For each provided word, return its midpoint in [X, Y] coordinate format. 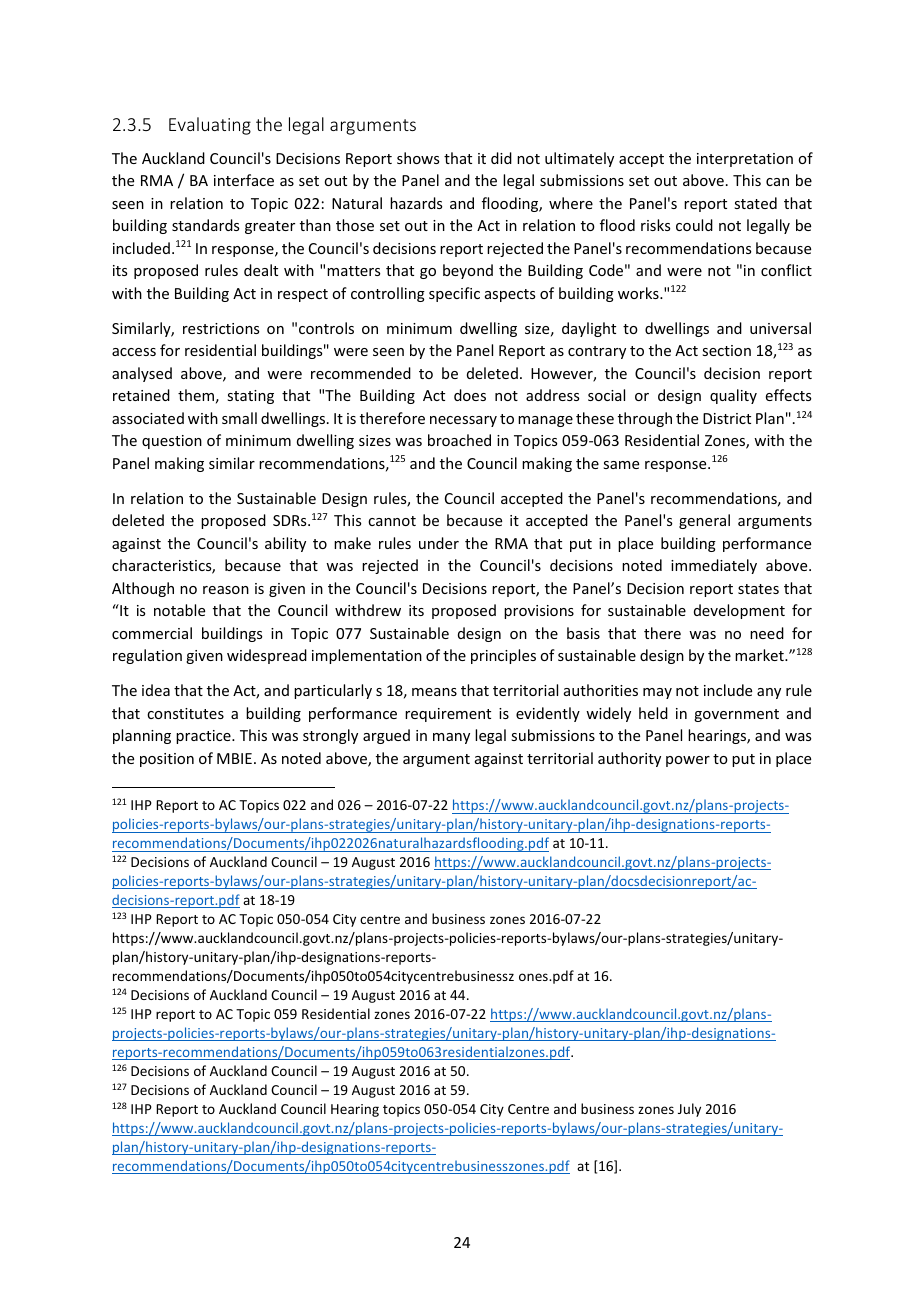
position [167, 760]
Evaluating [210, 126]
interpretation [745, 160]
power [688, 761]
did [501, 158]
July [689, 1110]
